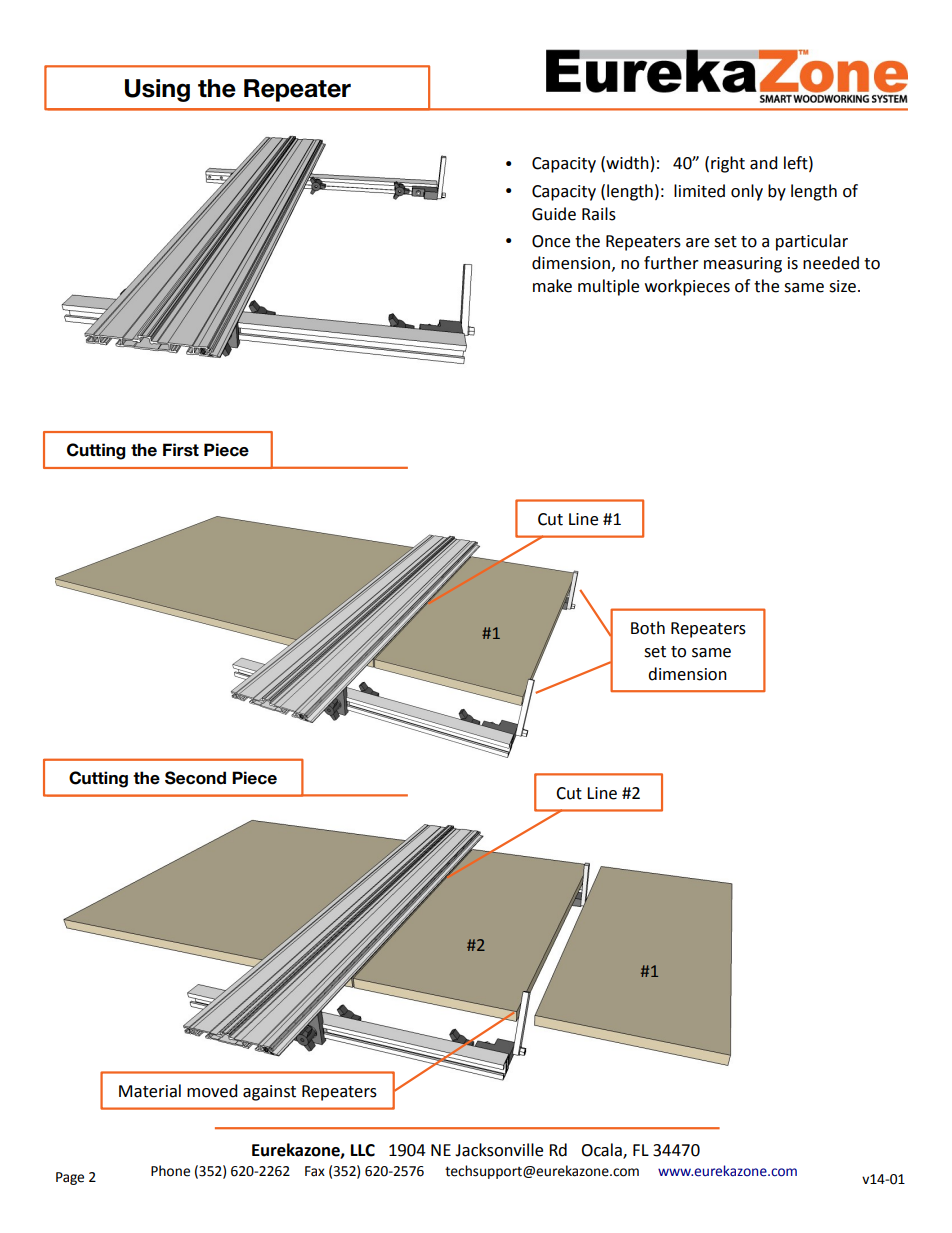 The width and height of the document is (952, 1233). I want to click on LLC, so click(363, 1150).
